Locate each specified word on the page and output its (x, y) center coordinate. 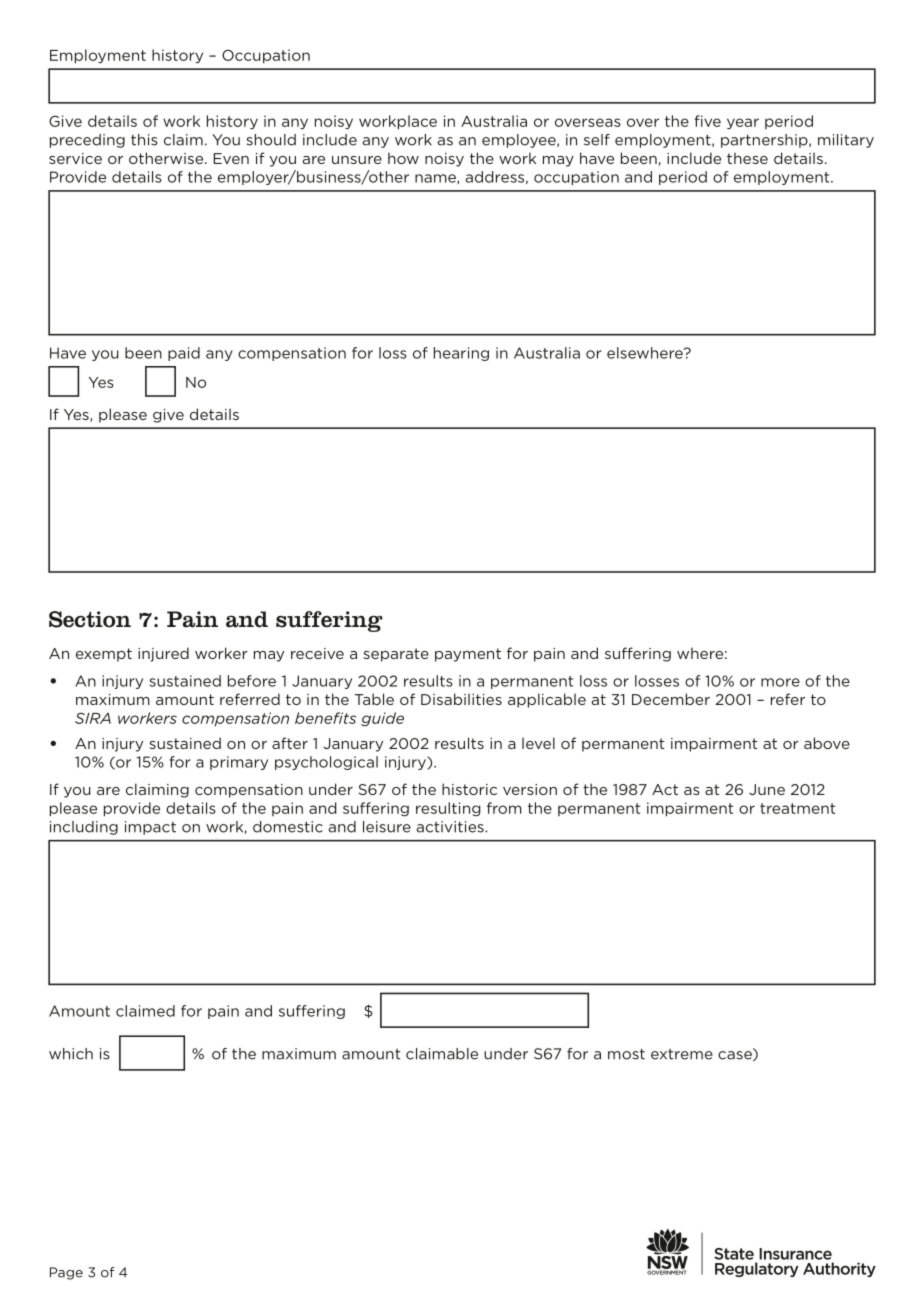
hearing (461, 354)
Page (66, 1273)
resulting (448, 809)
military (846, 141)
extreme (682, 1054)
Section (90, 619)
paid (184, 354)
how (403, 158)
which (71, 1054)
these (747, 158)
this (144, 140)
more (780, 682)
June (767, 789)
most (626, 1054)
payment (468, 655)
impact (150, 828)
